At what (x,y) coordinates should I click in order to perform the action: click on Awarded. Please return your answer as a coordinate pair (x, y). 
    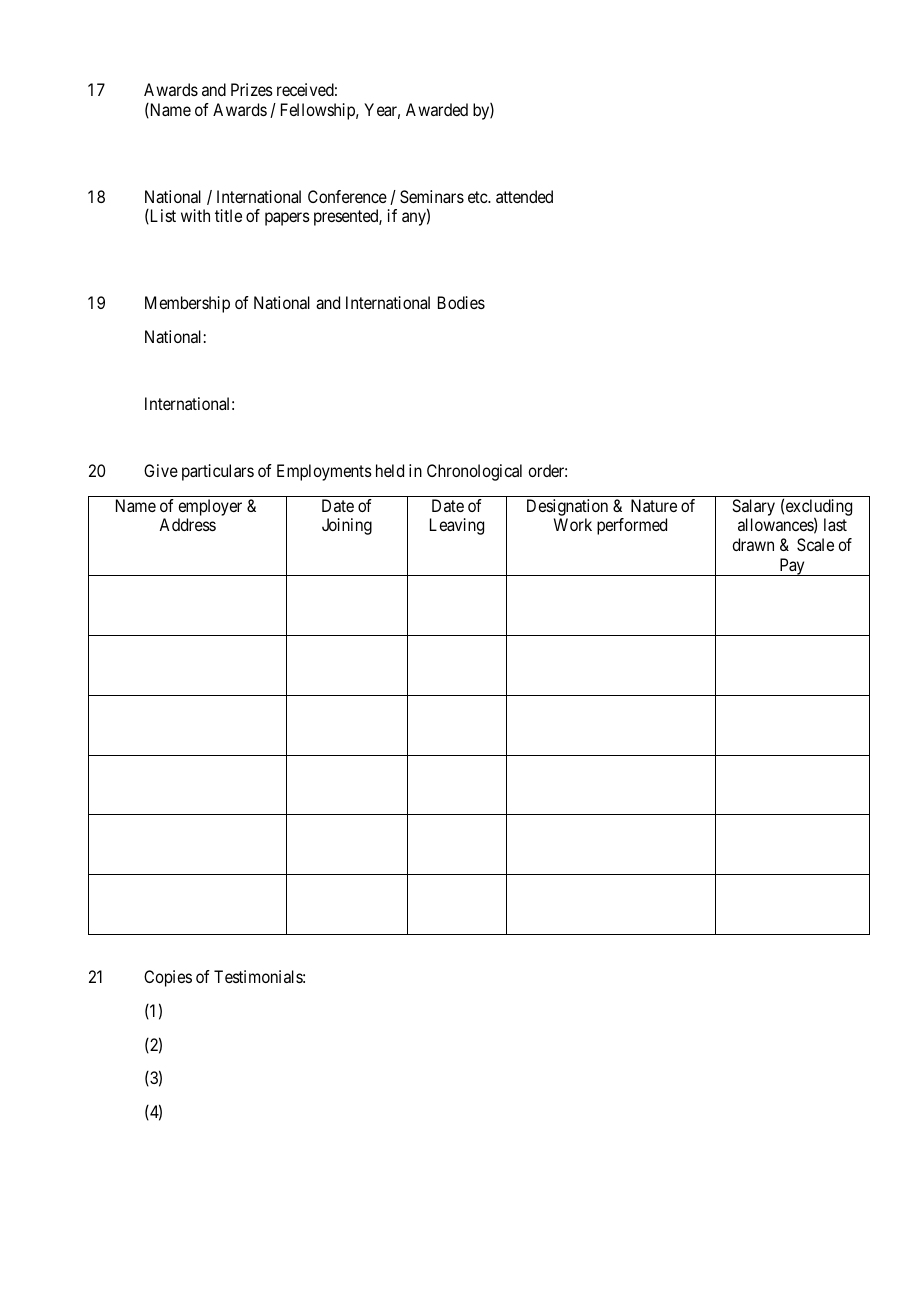
    Looking at the image, I should click on (437, 109).
